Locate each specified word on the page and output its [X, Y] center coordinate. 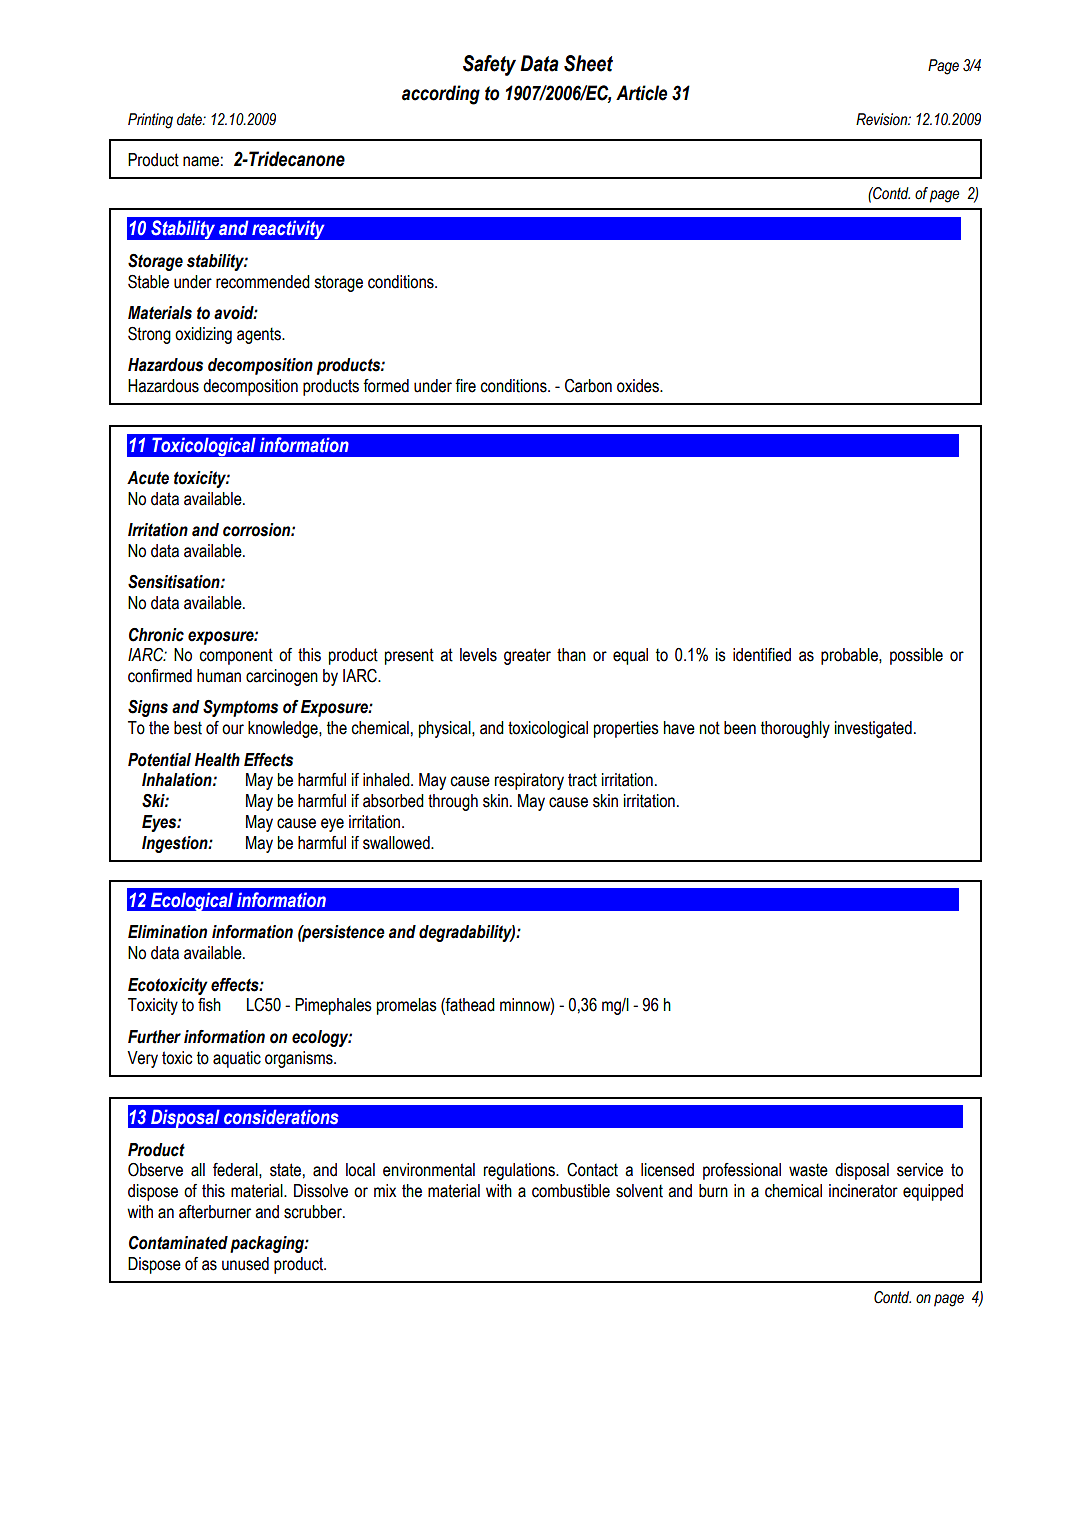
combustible [571, 1191]
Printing [150, 121]
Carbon [588, 386]
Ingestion [176, 844]
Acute [148, 478]
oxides [639, 386]
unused [245, 1264]
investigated [873, 729]
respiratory [529, 781]
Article [641, 93]
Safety [489, 65]
